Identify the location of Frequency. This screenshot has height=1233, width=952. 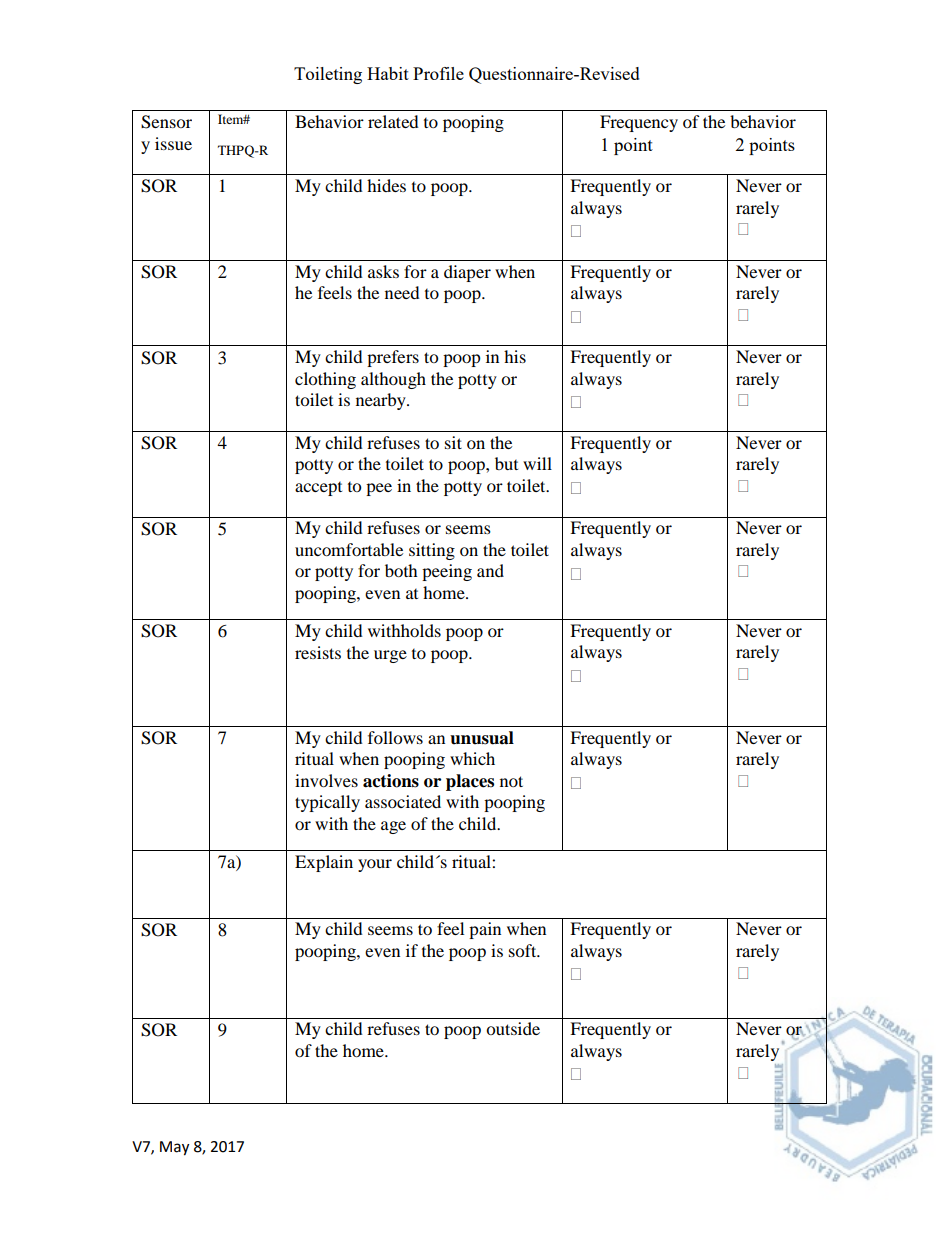
(639, 123).
